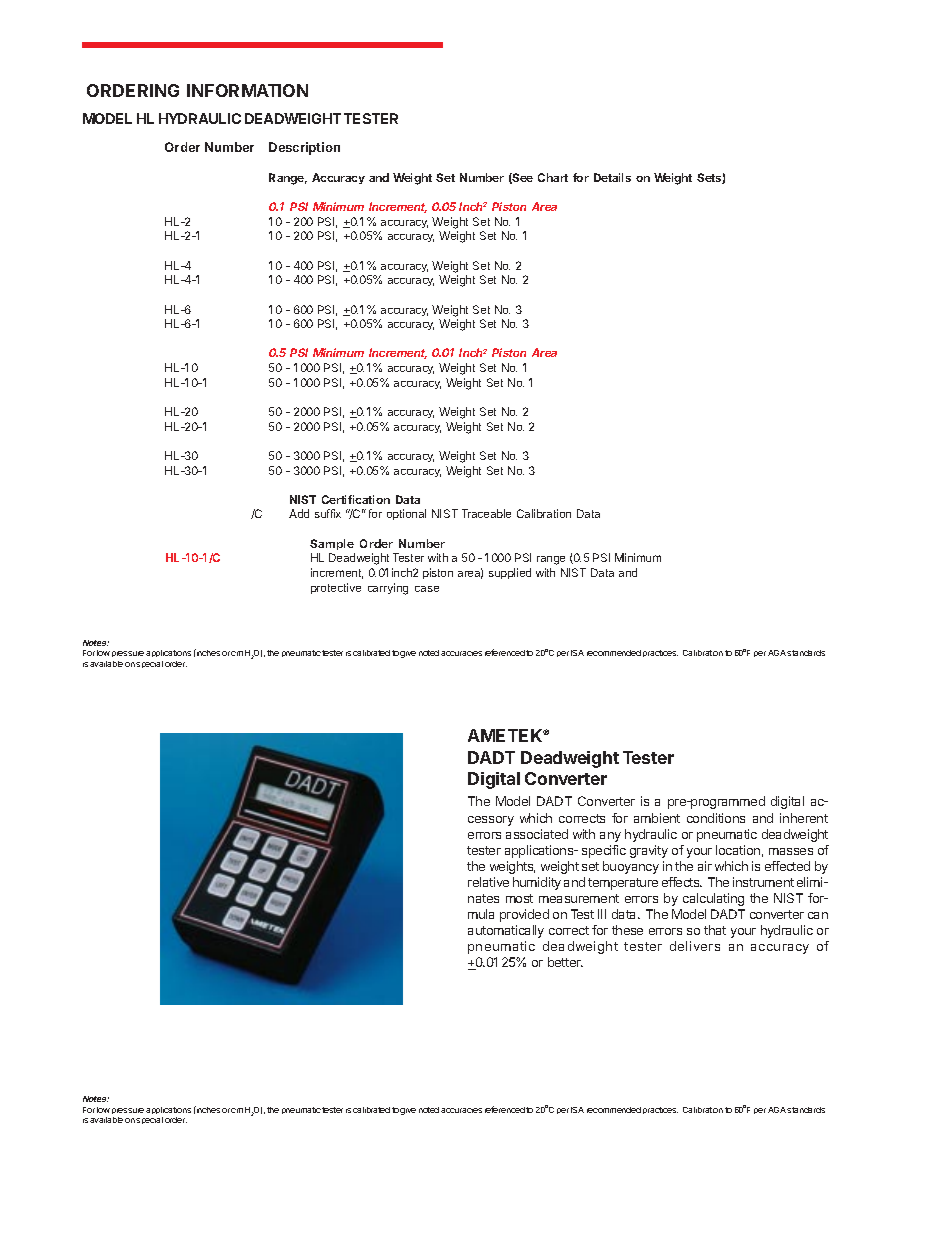  Describe the element at coordinates (488, 882) in the screenshot. I see `relative` at that location.
